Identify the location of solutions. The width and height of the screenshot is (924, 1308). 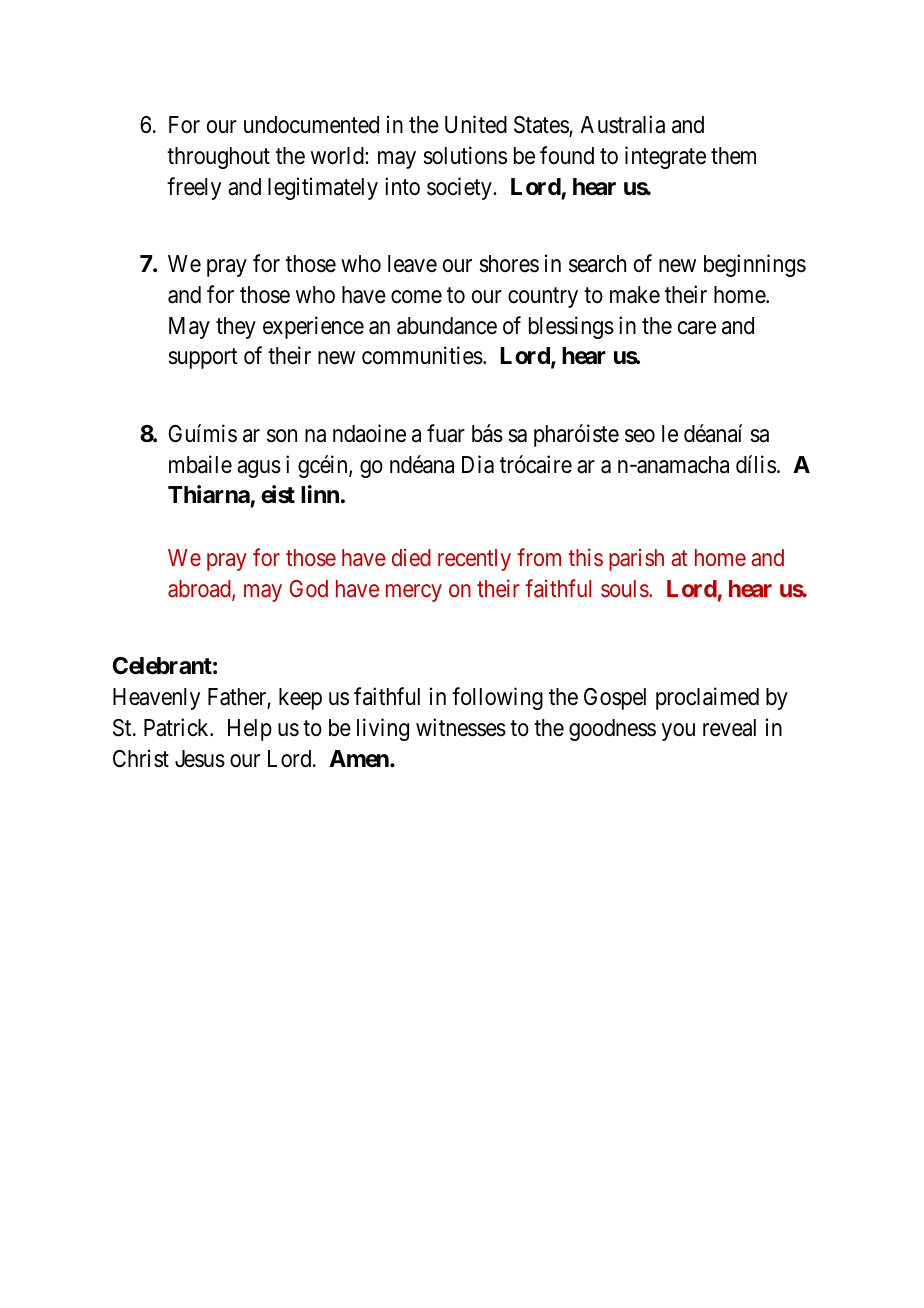
(465, 155).
